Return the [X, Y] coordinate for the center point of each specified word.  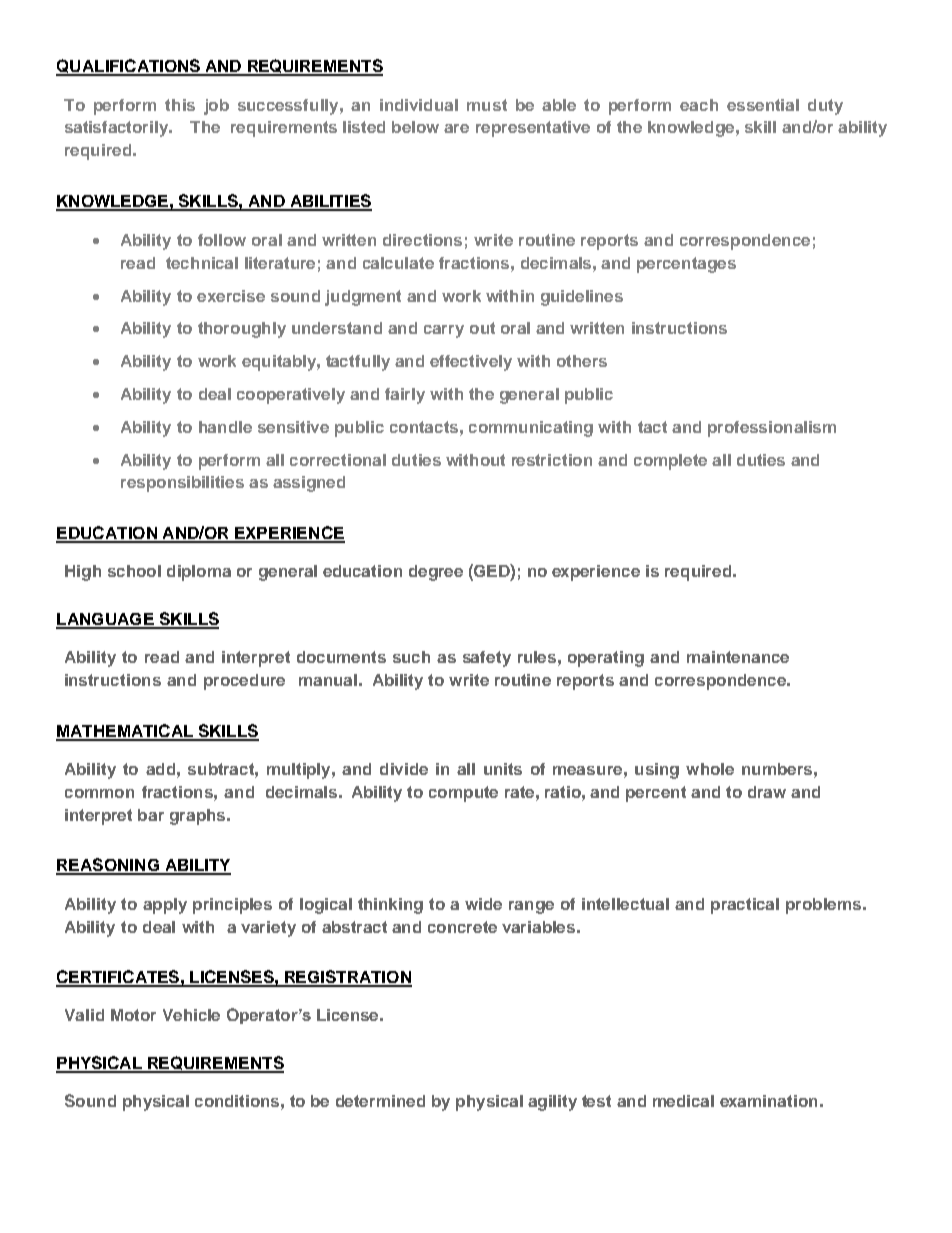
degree [436, 573]
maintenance [738, 657]
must [487, 105]
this [180, 105]
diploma [199, 573]
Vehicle [191, 1015]
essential [763, 105]
